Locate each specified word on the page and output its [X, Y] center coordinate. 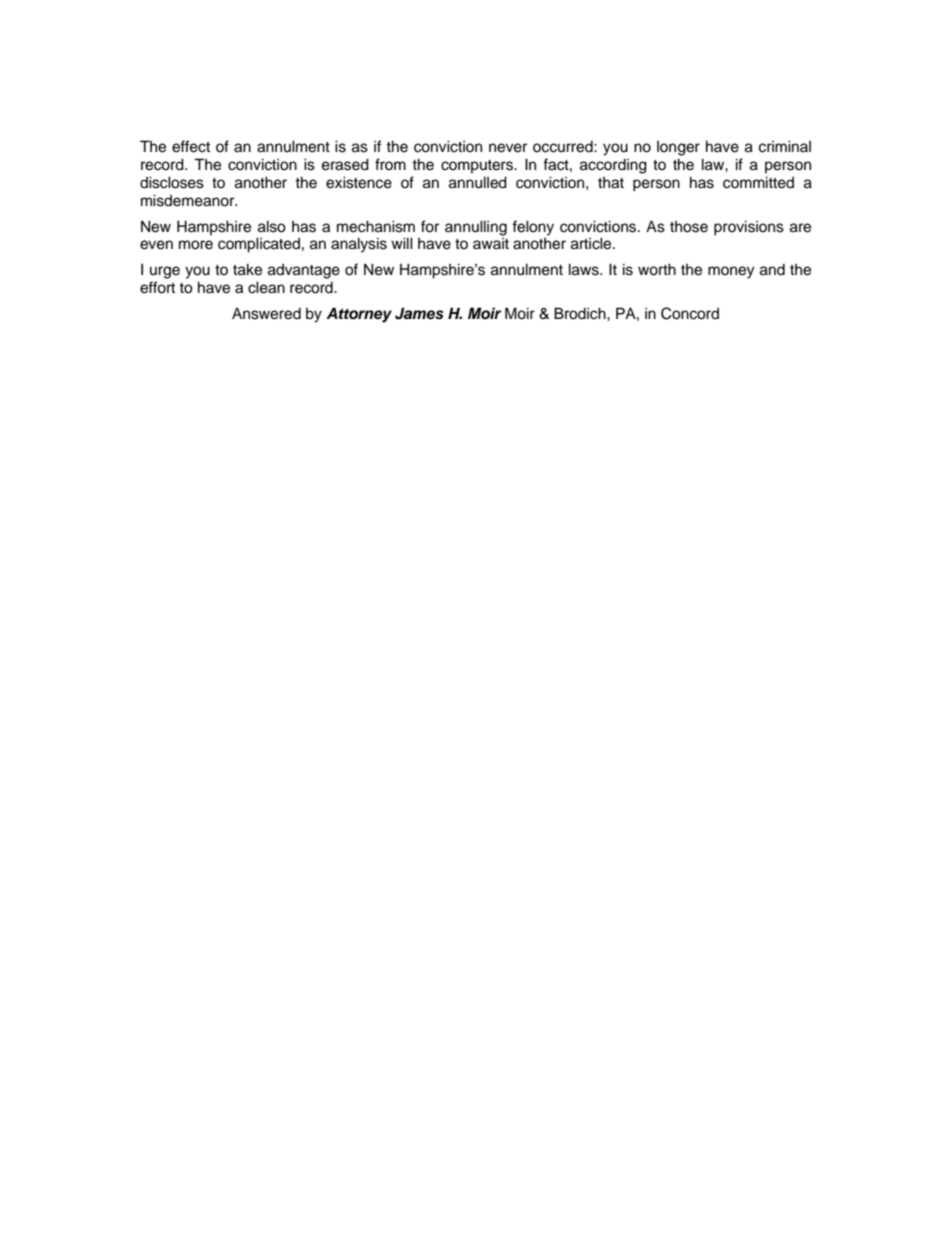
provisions [749, 228]
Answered [266, 314]
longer [678, 148]
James [419, 313]
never [508, 148]
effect [191, 146]
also [272, 226]
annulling [476, 228]
